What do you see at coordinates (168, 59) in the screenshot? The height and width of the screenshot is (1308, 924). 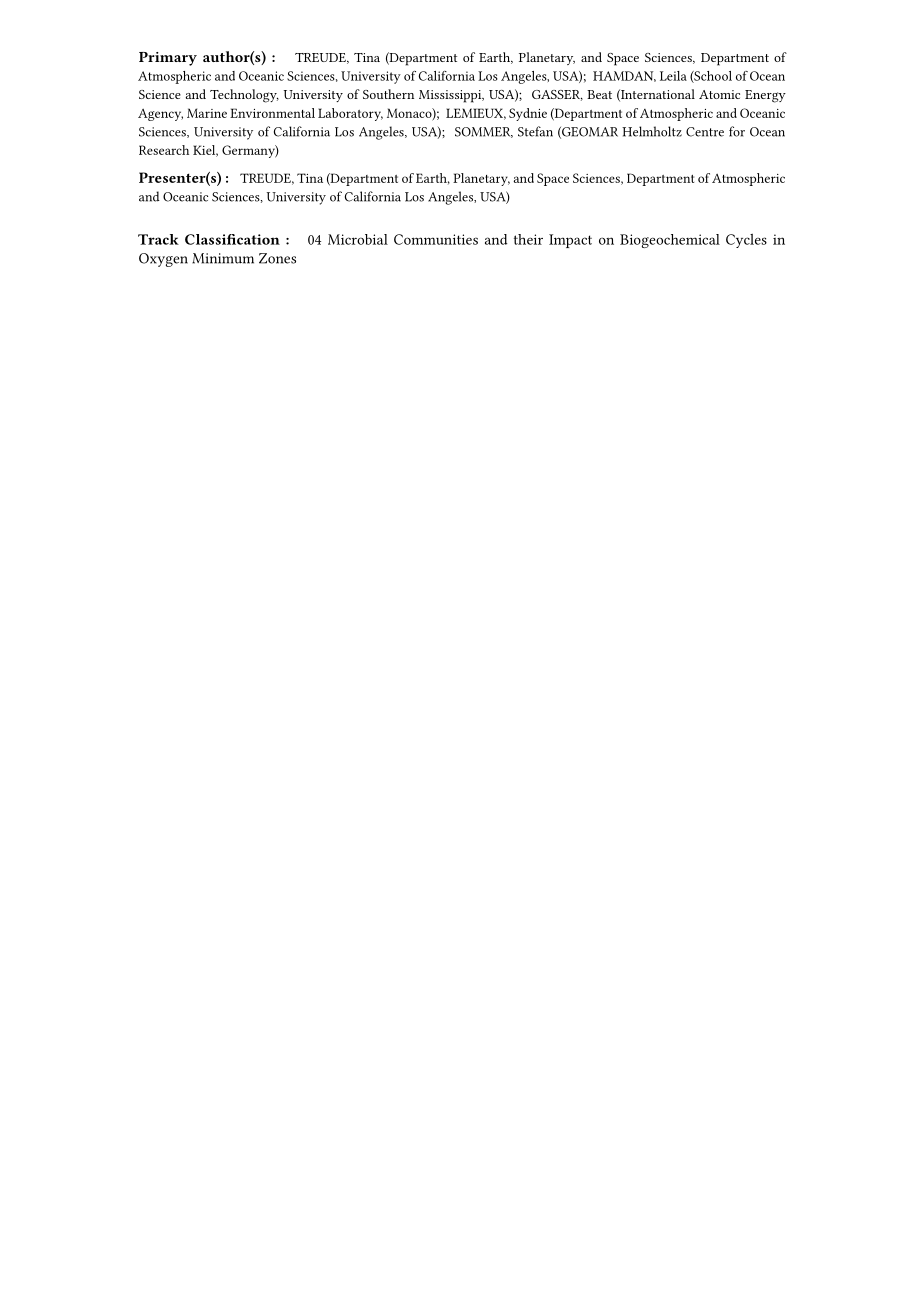 I see `Primary` at bounding box center [168, 59].
